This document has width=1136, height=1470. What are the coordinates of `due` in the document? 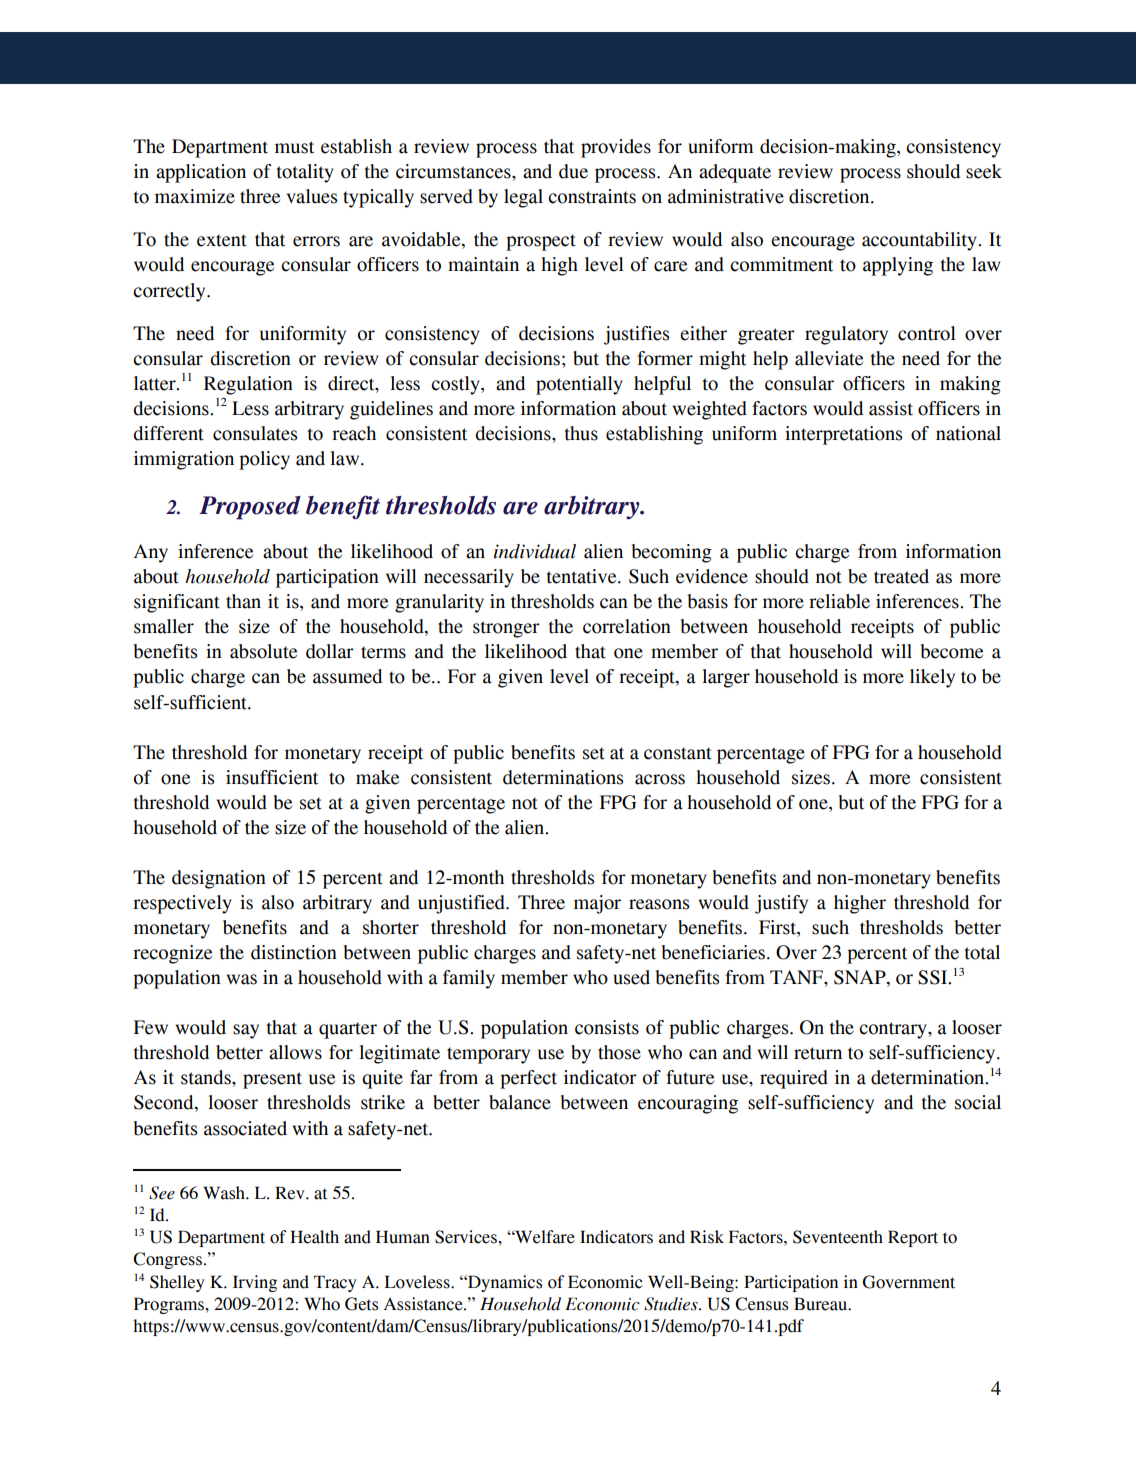 It's located at (573, 171).
